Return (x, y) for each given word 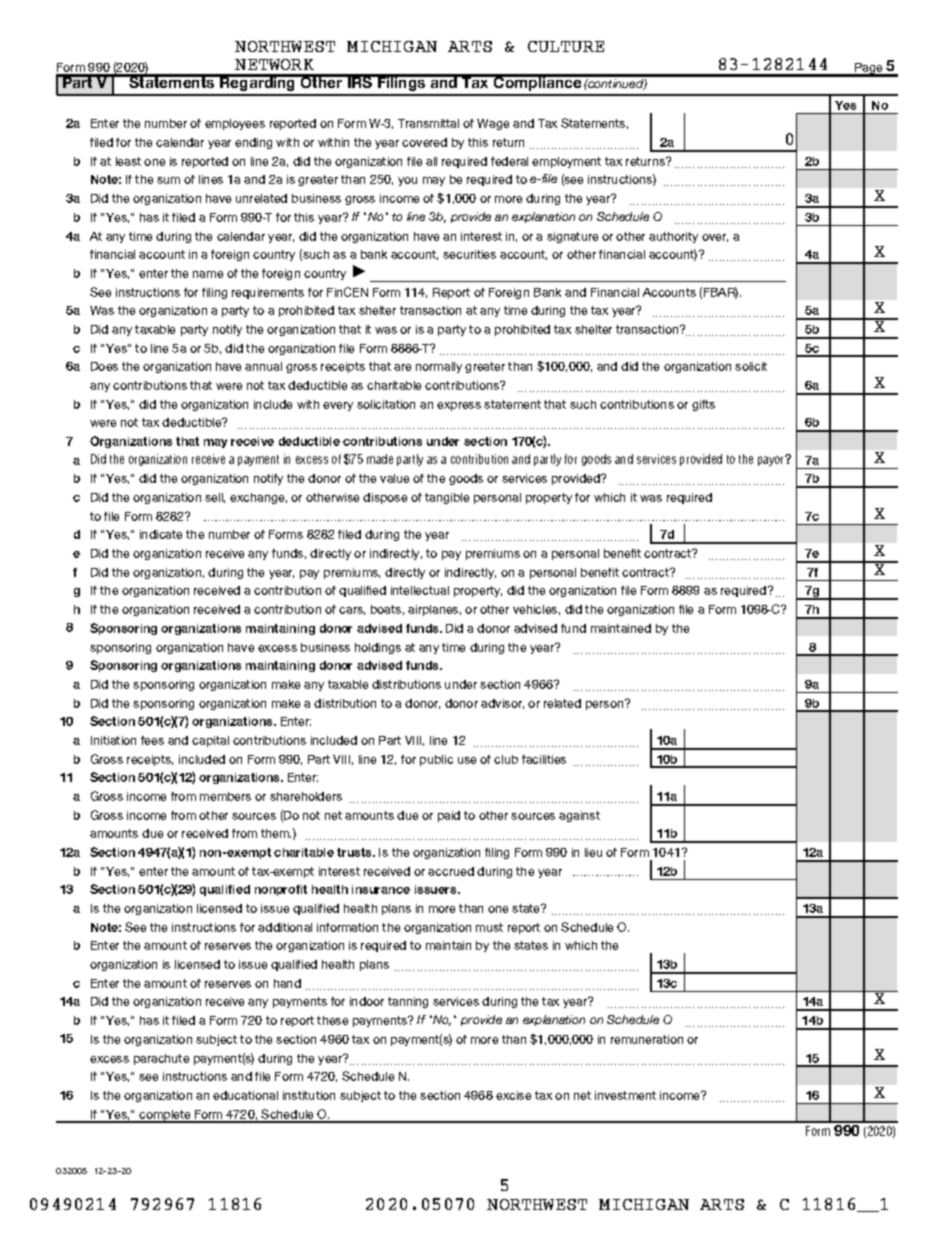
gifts (703, 405)
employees (235, 124)
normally (439, 367)
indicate (161, 534)
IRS (360, 81)
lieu (593, 852)
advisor (502, 704)
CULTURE (566, 46)
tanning (408, 1002)
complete (165, 1116)
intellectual (420, 590)
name (208, 274)
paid (449, 816)
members (225, 796)
